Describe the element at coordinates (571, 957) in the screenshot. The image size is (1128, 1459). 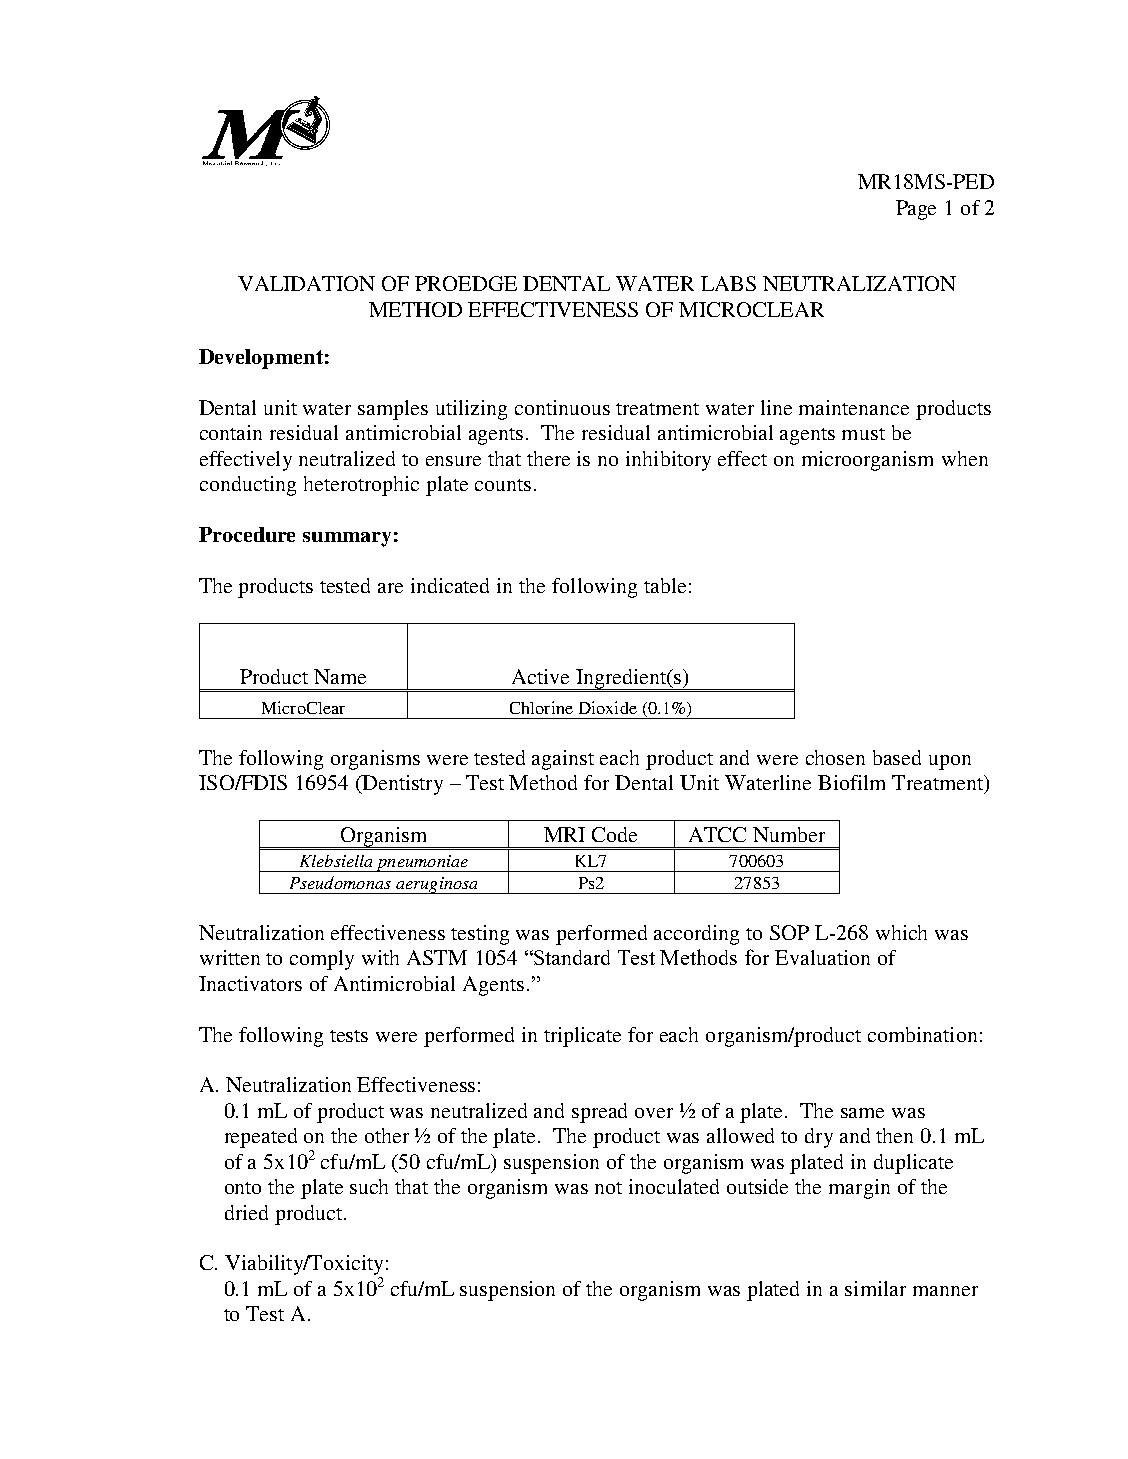
I see `Standard` at that location.
